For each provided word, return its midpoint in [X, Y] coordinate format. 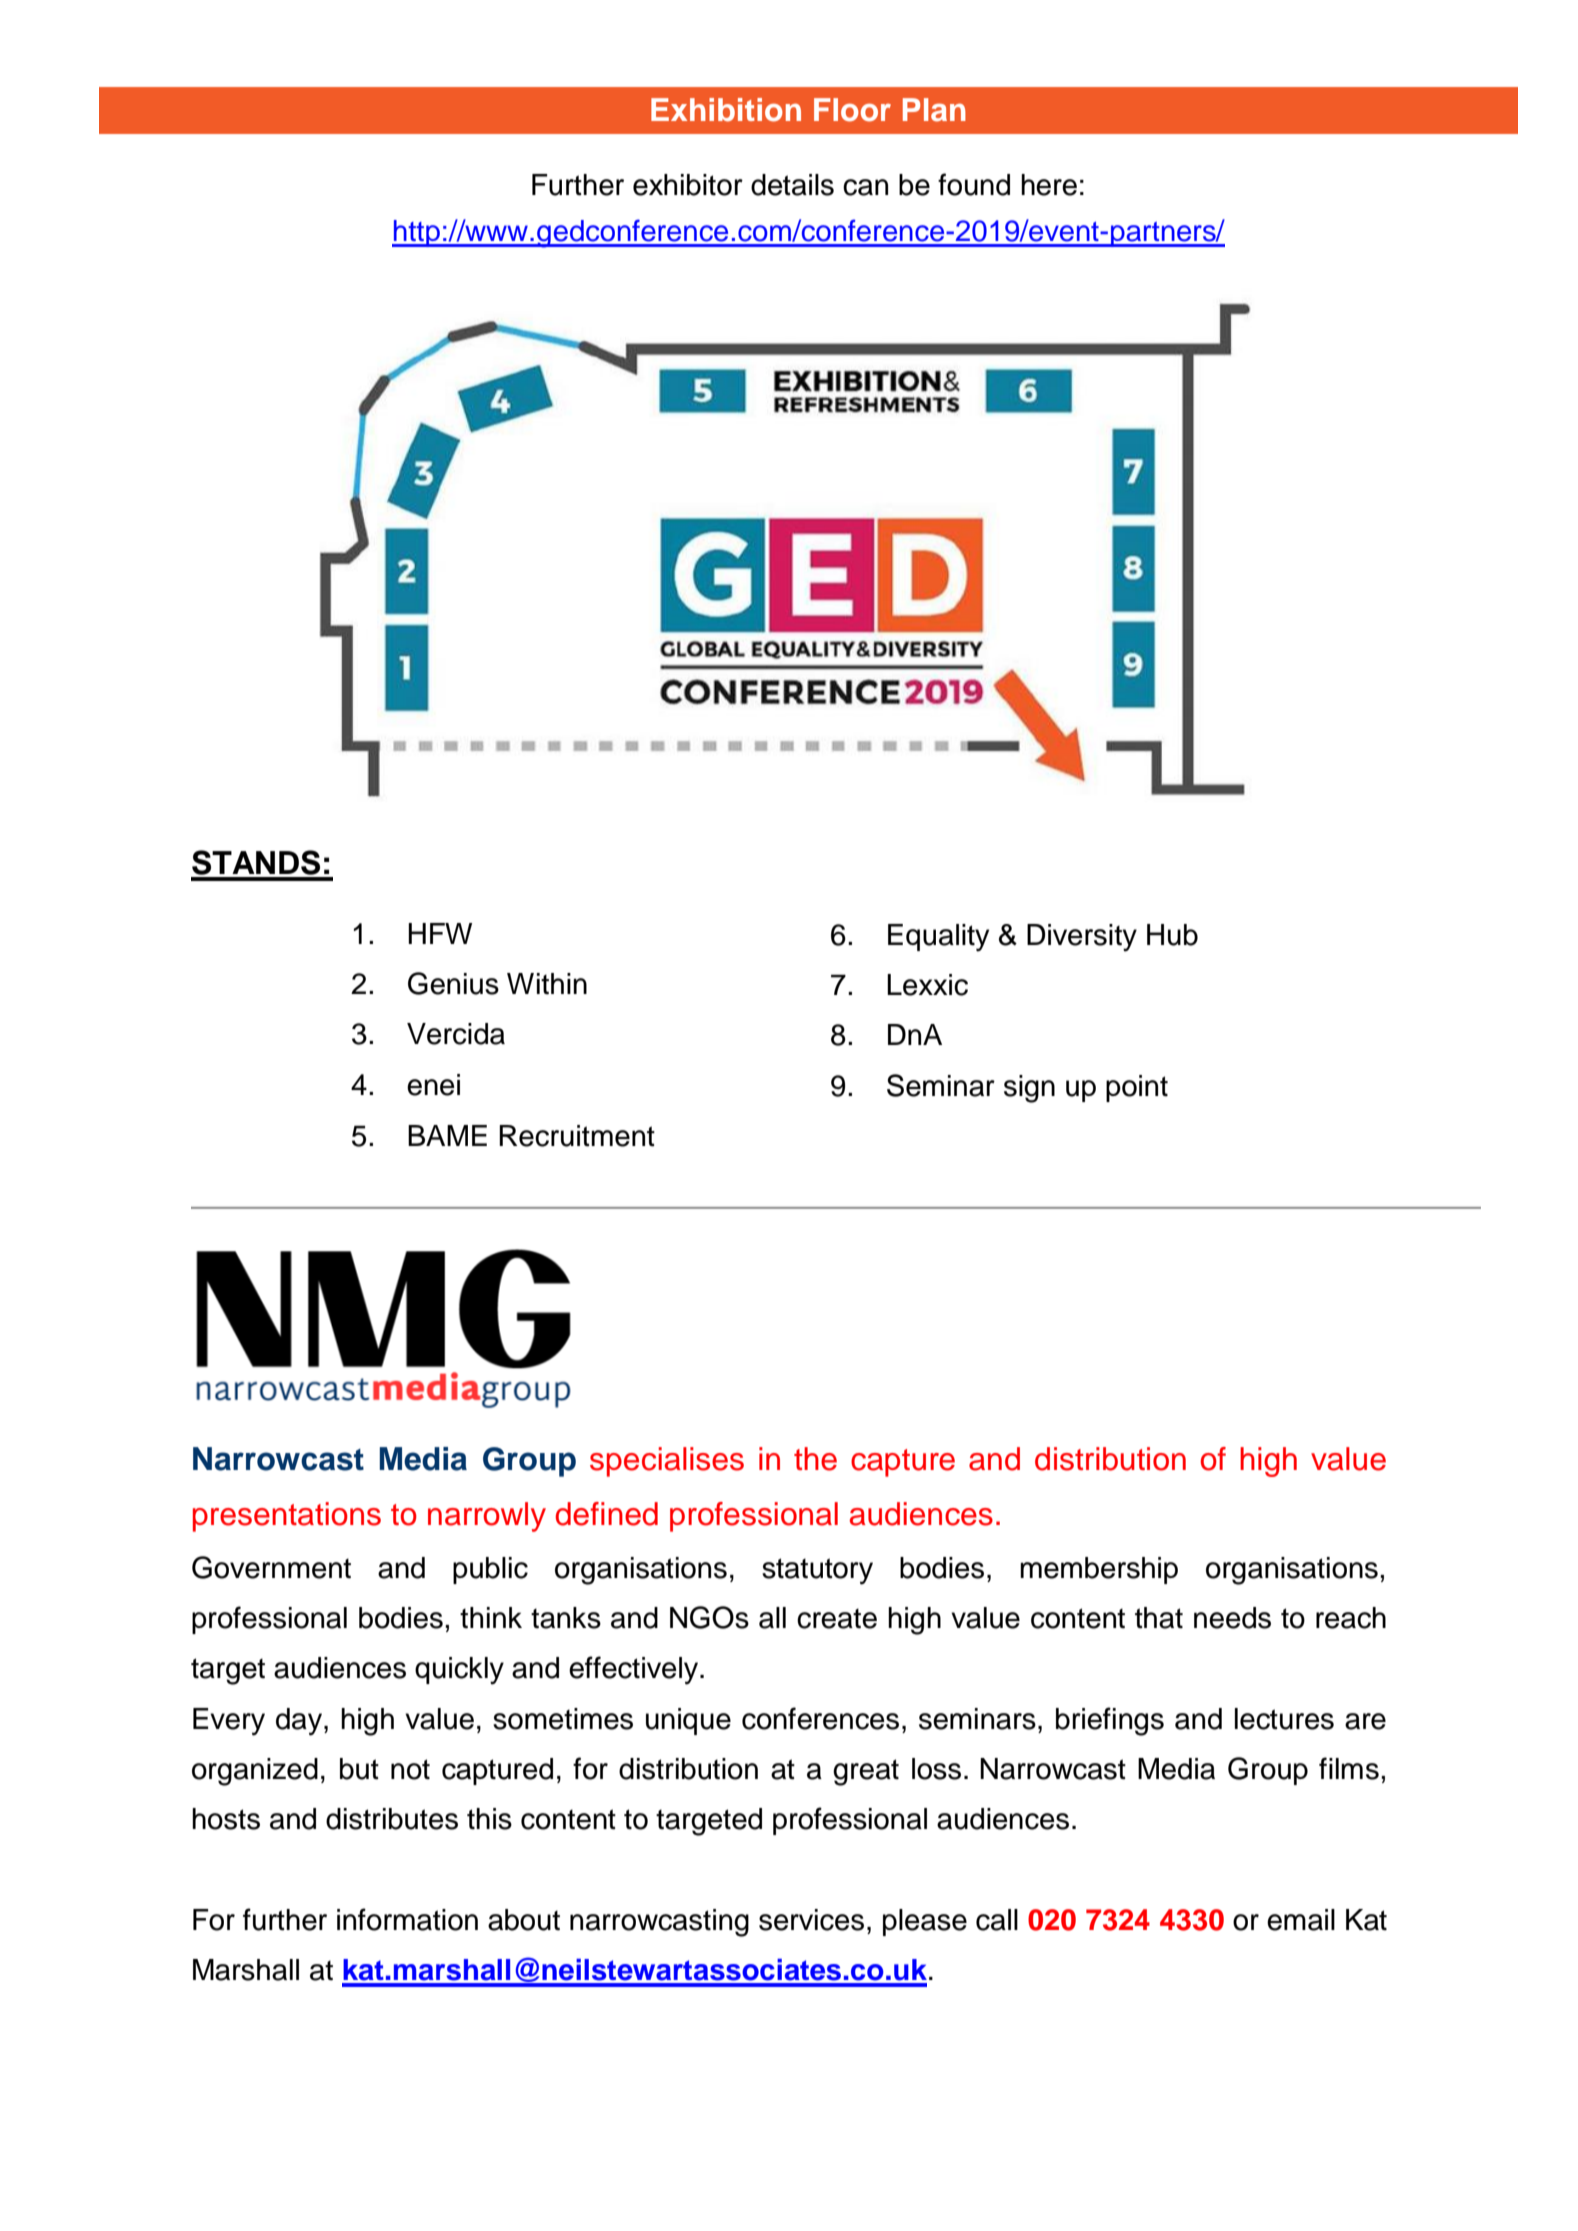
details [792, 185]
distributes [392, 1819]
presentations [287, 1517]
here [1049, 185]
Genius [453, 983]
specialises [667, 1462]
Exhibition [726, 110]
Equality [938, 938]
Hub [1172, 935]
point [1137, 1088]
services [811, 1920]
